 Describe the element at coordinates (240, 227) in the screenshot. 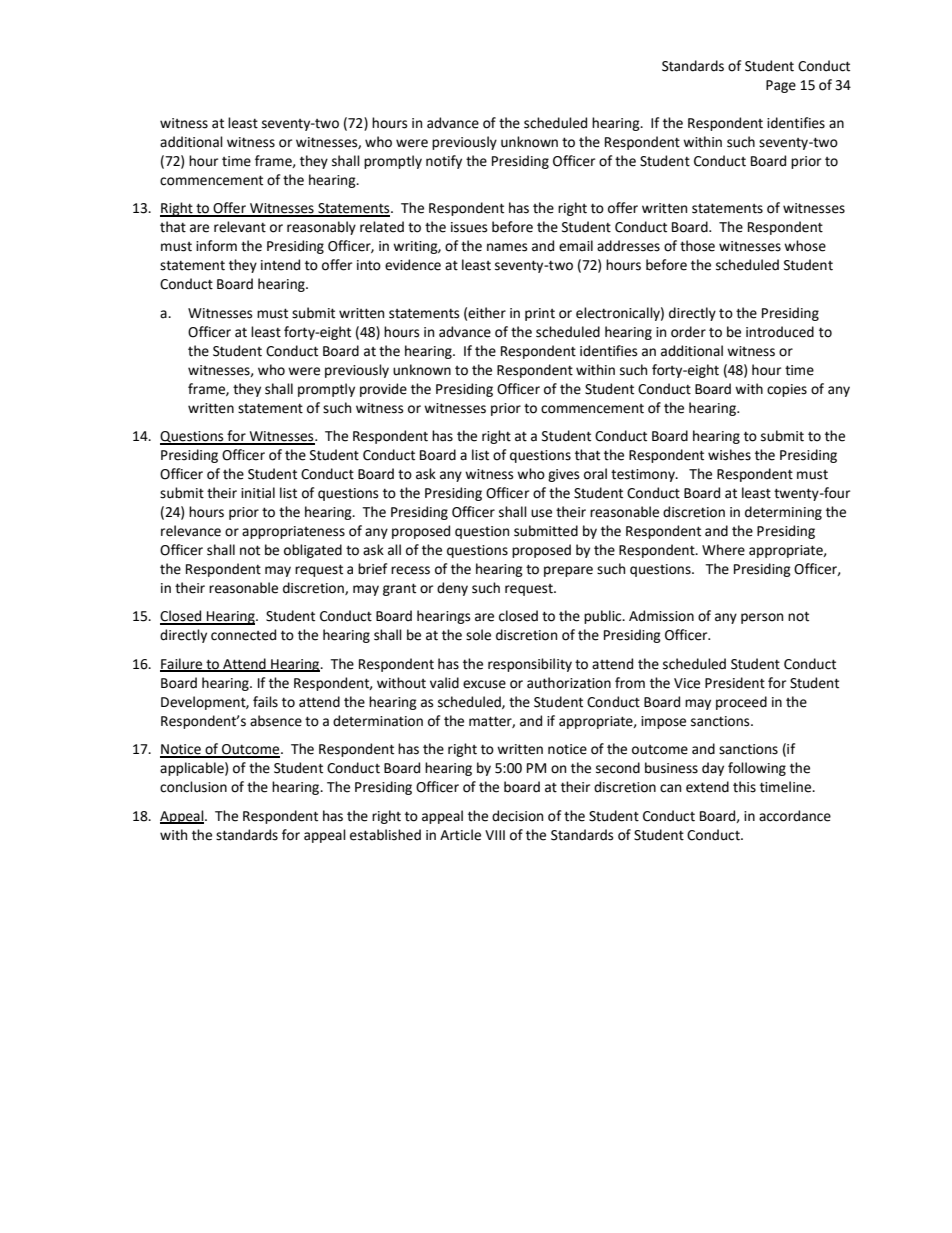

I see `relevant` at that location.
